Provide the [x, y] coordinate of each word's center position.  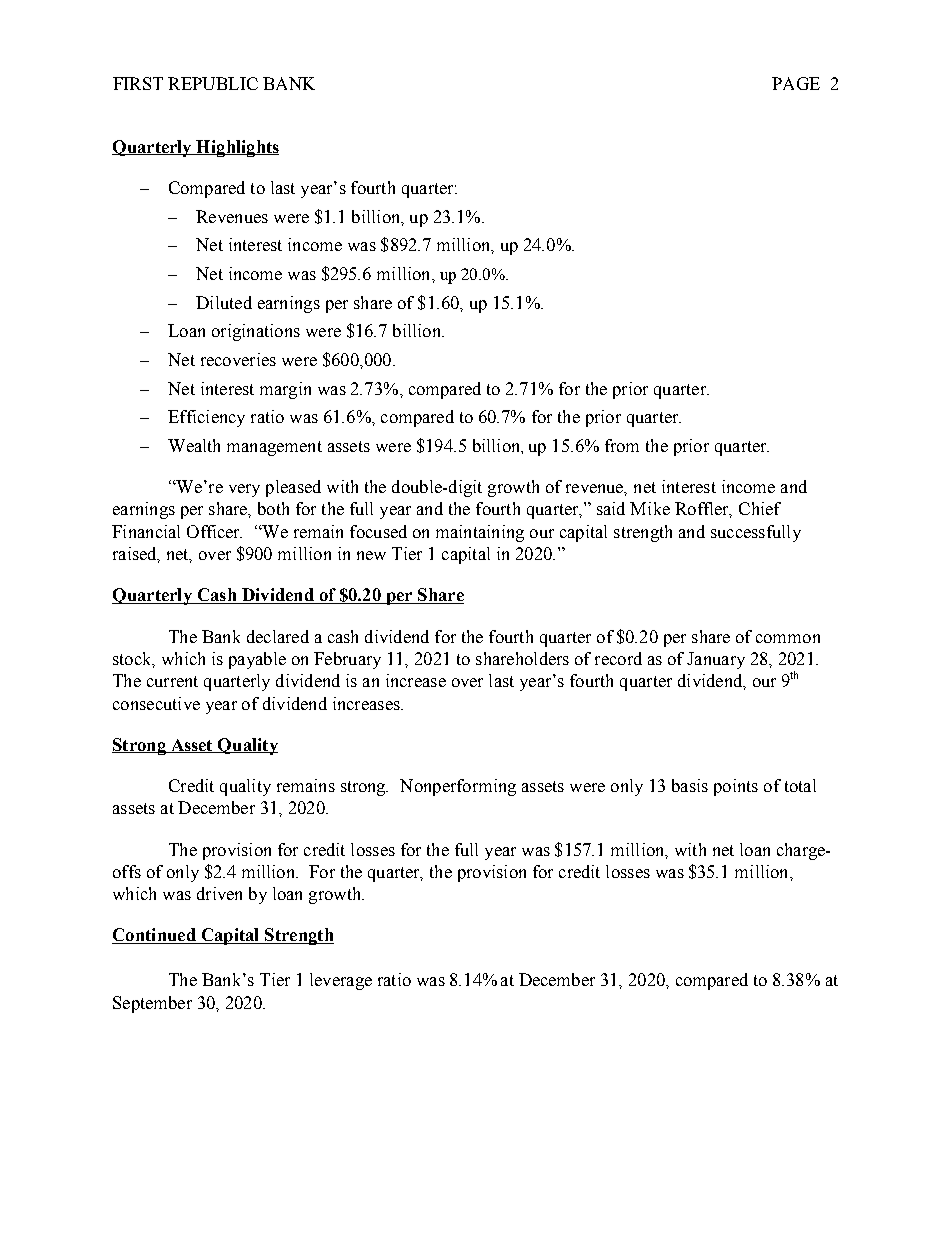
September [152, 1004]
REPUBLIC [213, 83]
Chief [760, 508]
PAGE [796, 83]
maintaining [480, 533]
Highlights [236, 148]
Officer [214, 531]
